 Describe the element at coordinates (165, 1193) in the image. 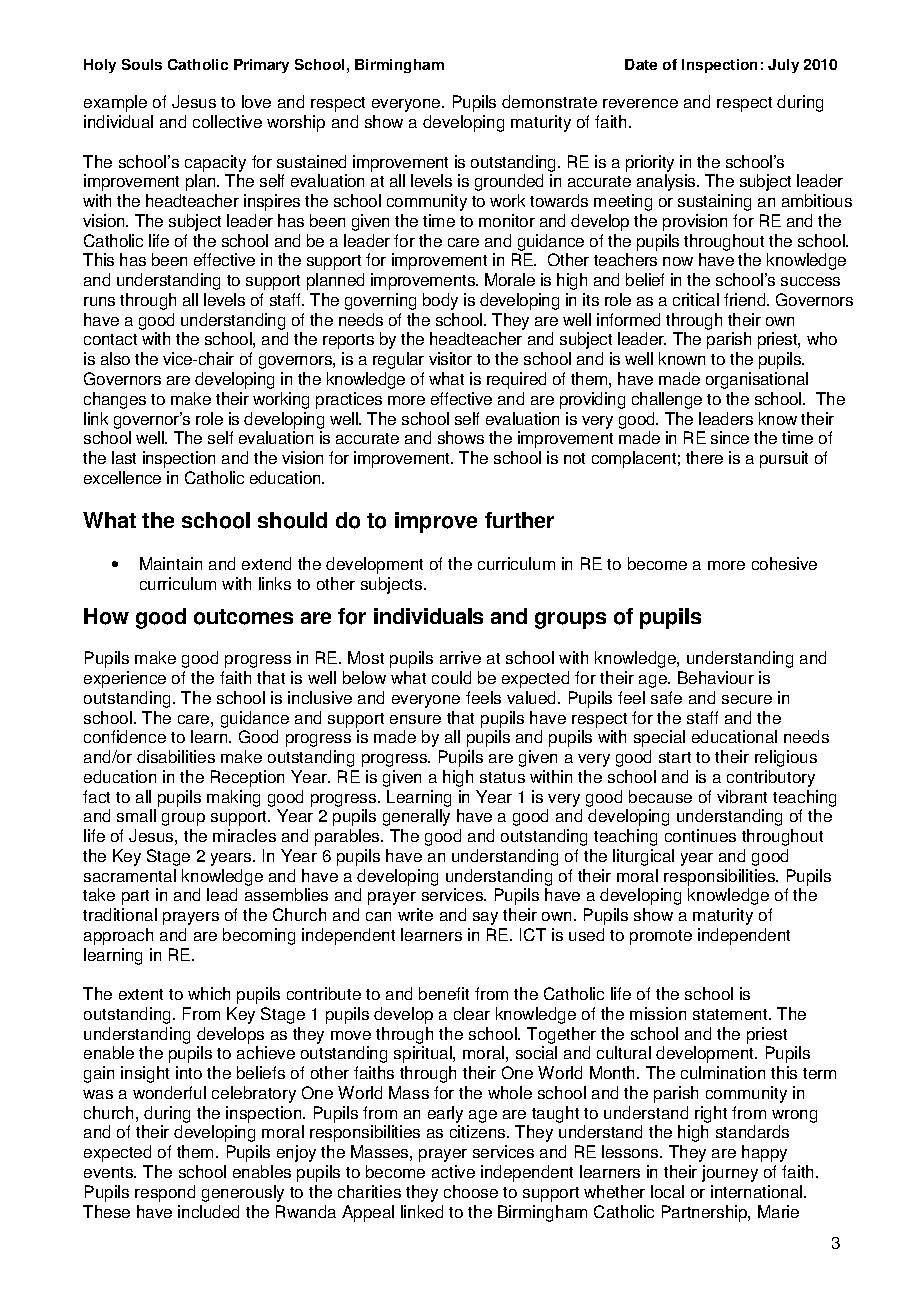

I see `respond` at that location.
